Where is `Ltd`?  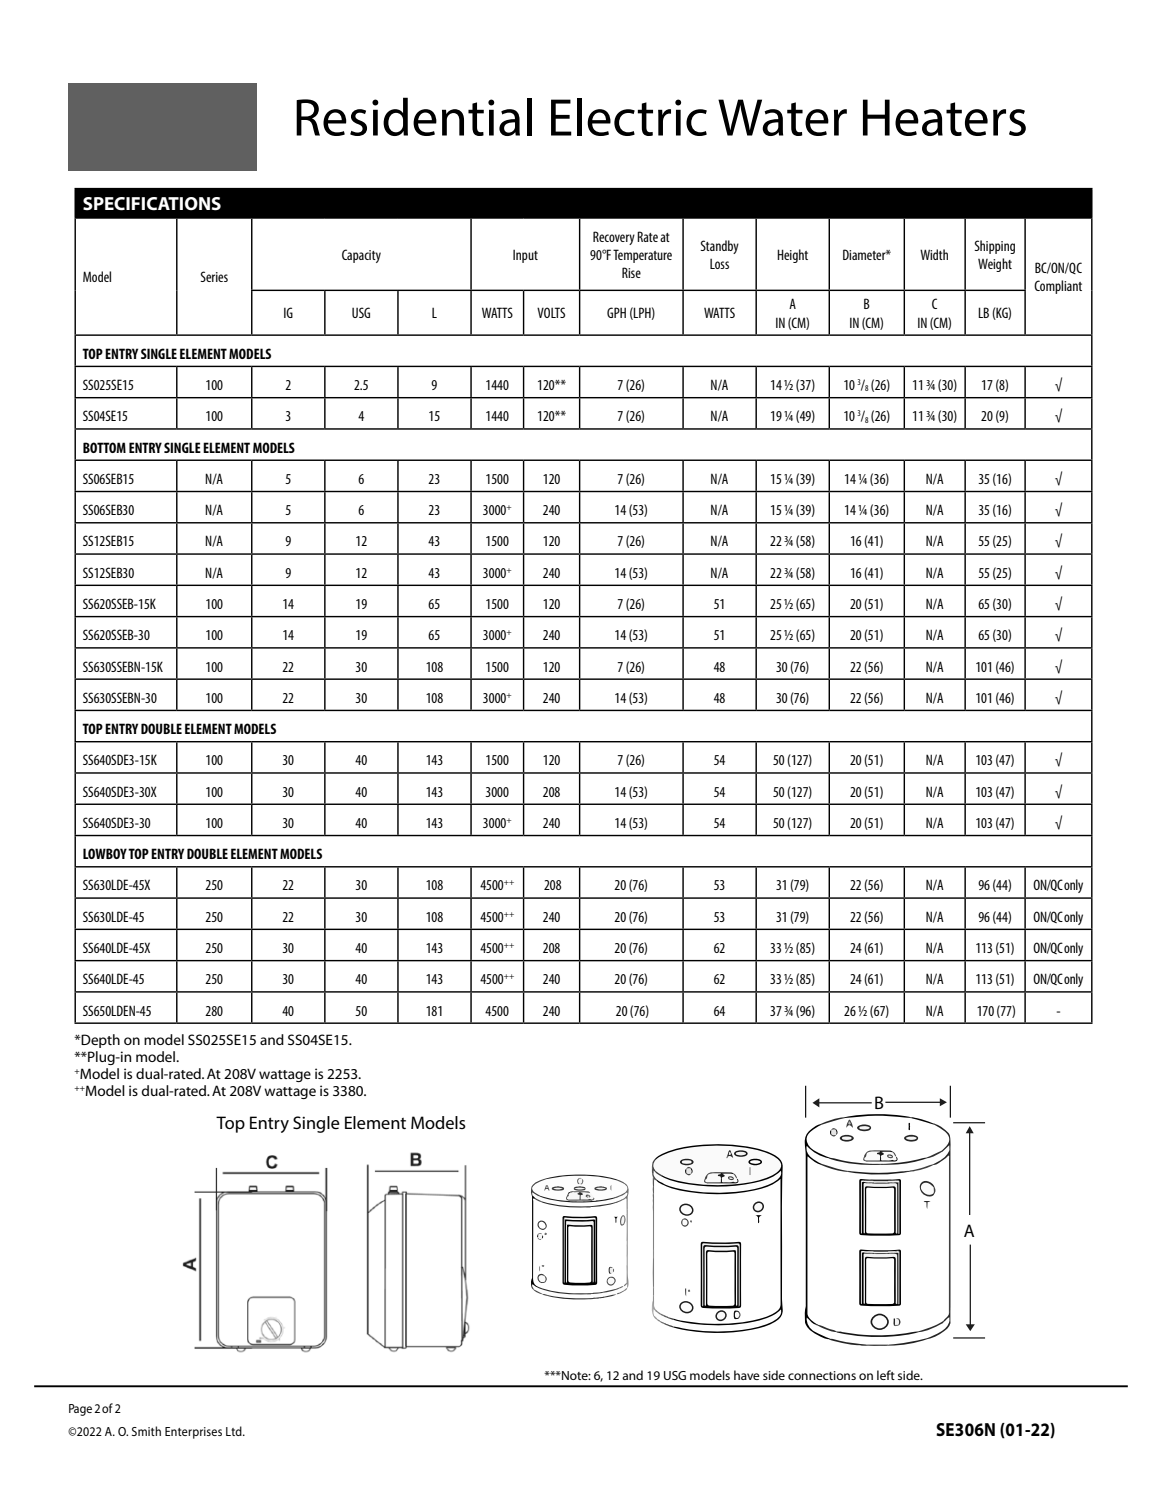 Ltd is located at coordinates (235, 1431).
